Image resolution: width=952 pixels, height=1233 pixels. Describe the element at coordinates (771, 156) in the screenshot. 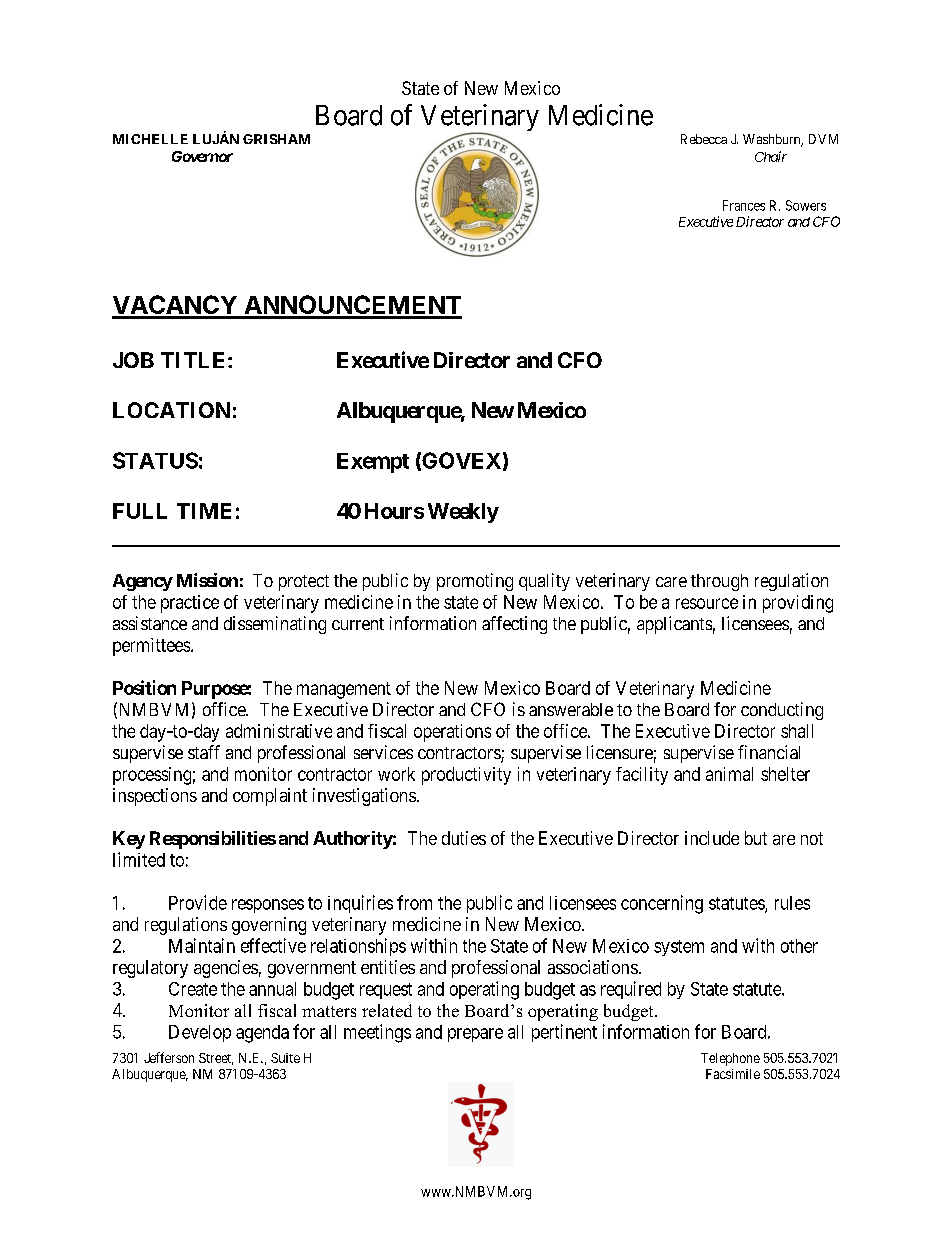

I see `Chair` at that location.
